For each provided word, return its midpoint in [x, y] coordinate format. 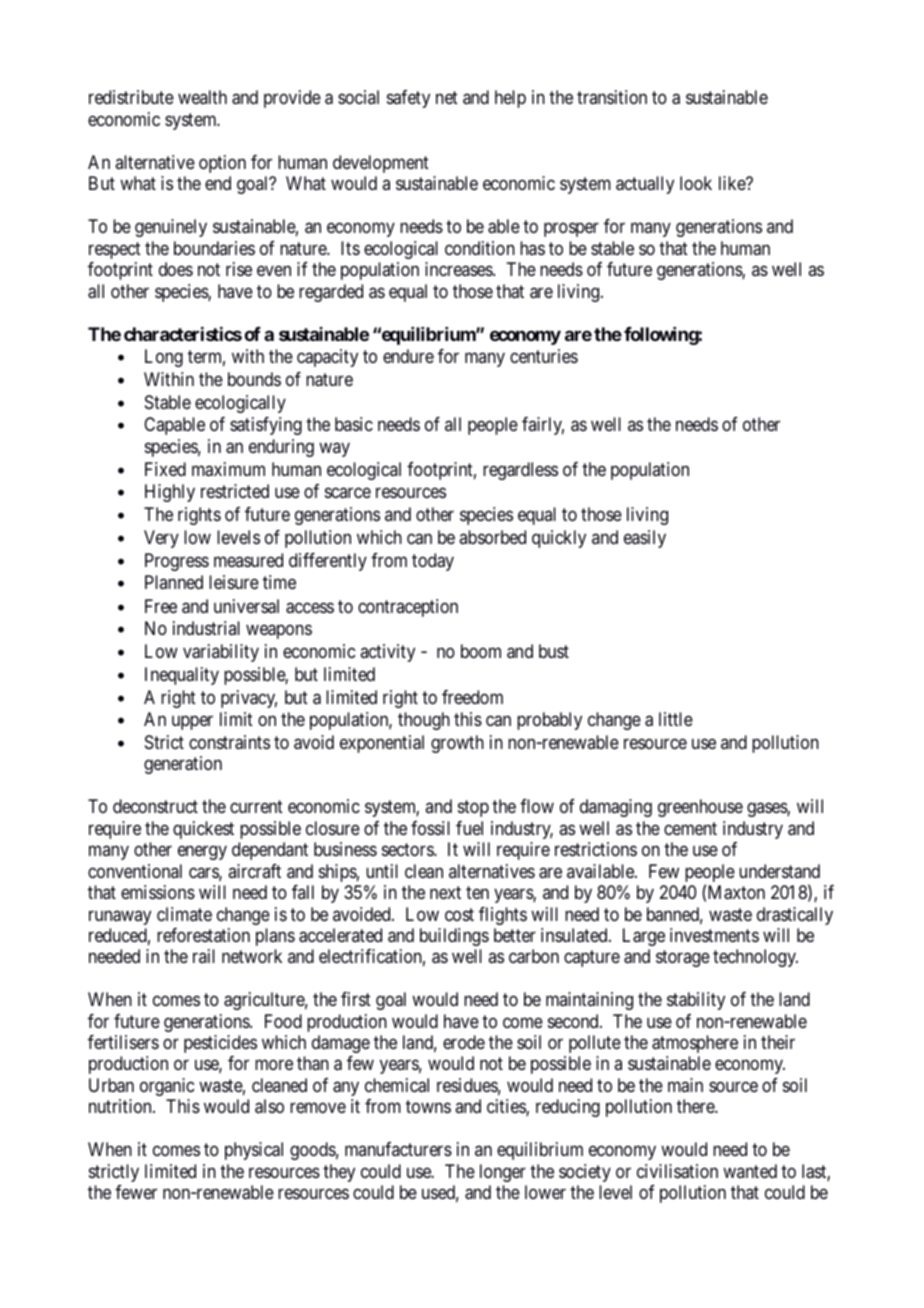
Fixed [165, 469]
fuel [469, 828]
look [696, 183]
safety [408, 99]
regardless [520, 471]
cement [690, 828]
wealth [202, 97]
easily [645, 539]
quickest [203, 830]
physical [254, 1151]
